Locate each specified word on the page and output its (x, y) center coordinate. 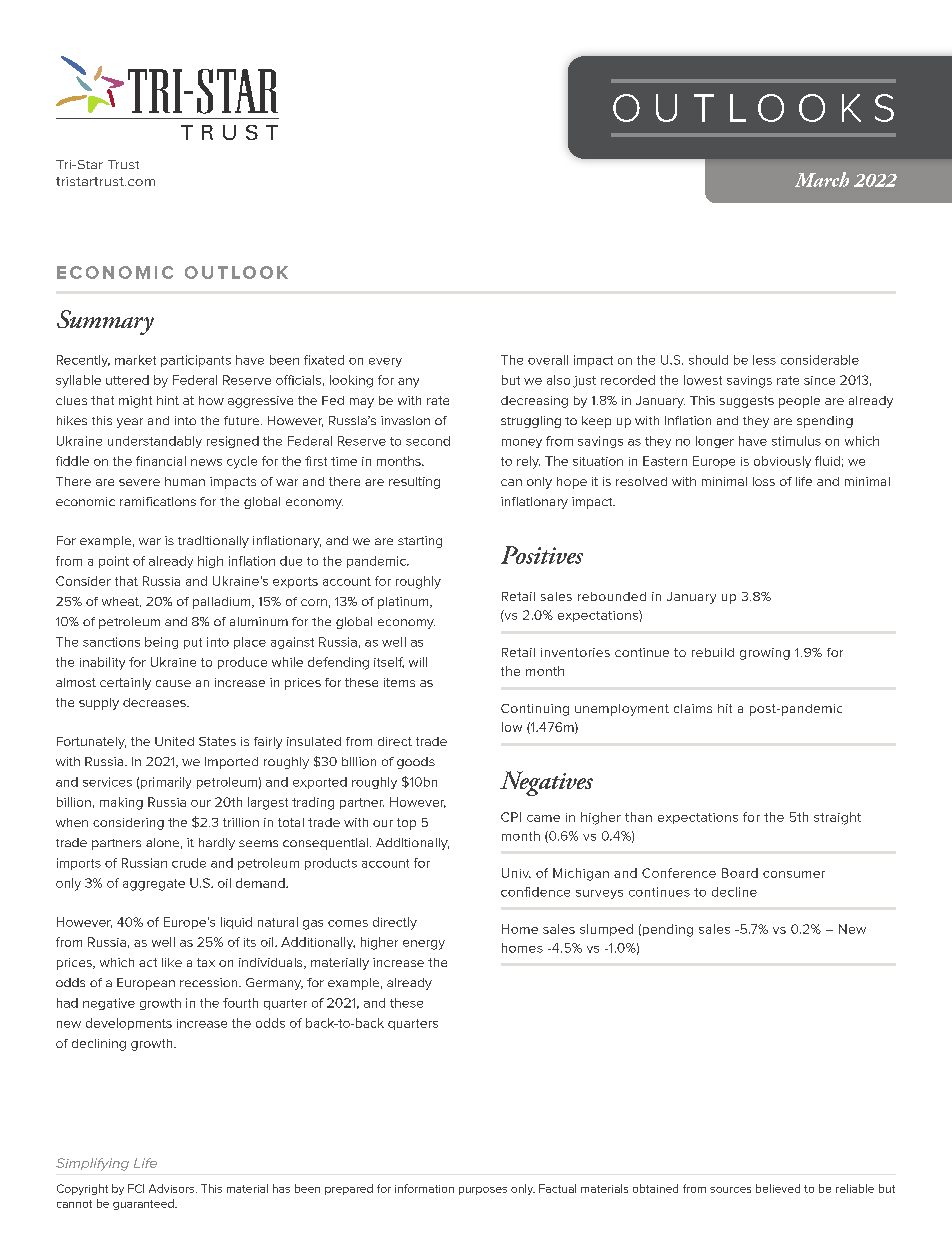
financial (161, 461)
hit (725, 708)
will (418, 662)
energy (424, 945)
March (822, 179)
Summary (105, 322)
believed (778, 1188)
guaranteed (144, 1204)
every (385, 362)
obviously (782, 462)
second (428, 441)
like (172, 962)
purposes (483, 1191)
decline (734, 892)
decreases (155, 702)
